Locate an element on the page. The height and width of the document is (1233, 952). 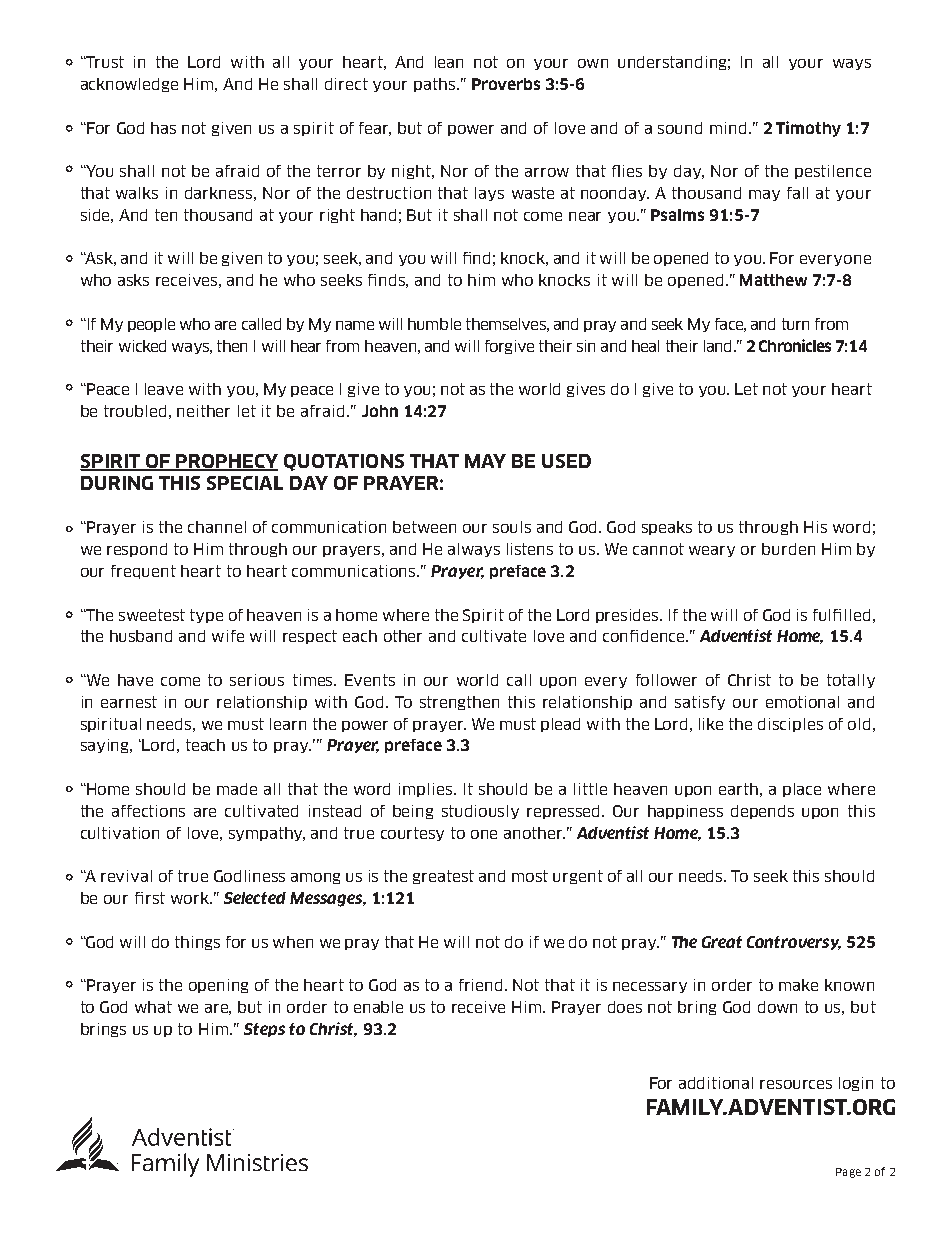
mind is located at coordinates (728, 128).
